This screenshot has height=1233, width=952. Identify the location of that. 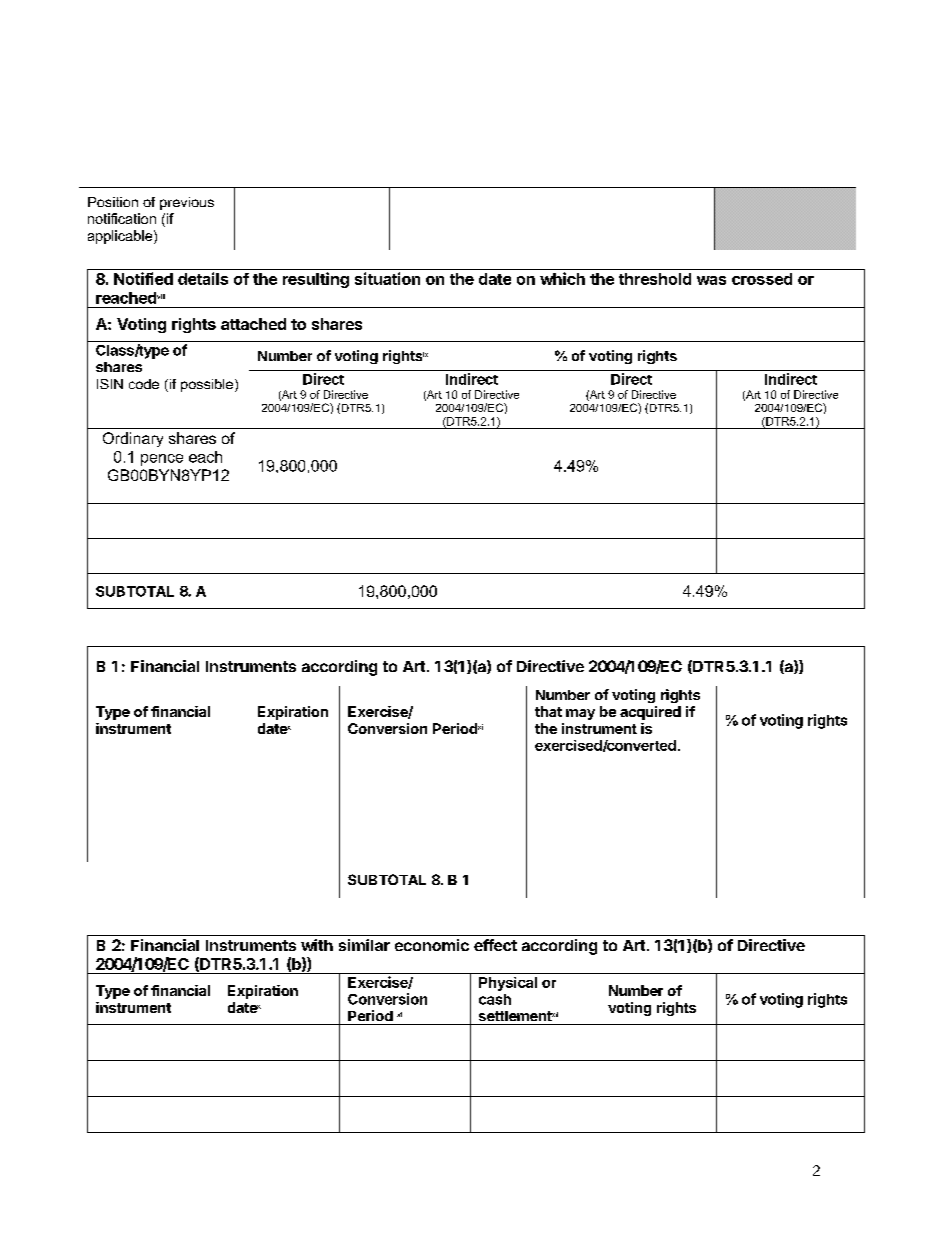
(548, 711).
